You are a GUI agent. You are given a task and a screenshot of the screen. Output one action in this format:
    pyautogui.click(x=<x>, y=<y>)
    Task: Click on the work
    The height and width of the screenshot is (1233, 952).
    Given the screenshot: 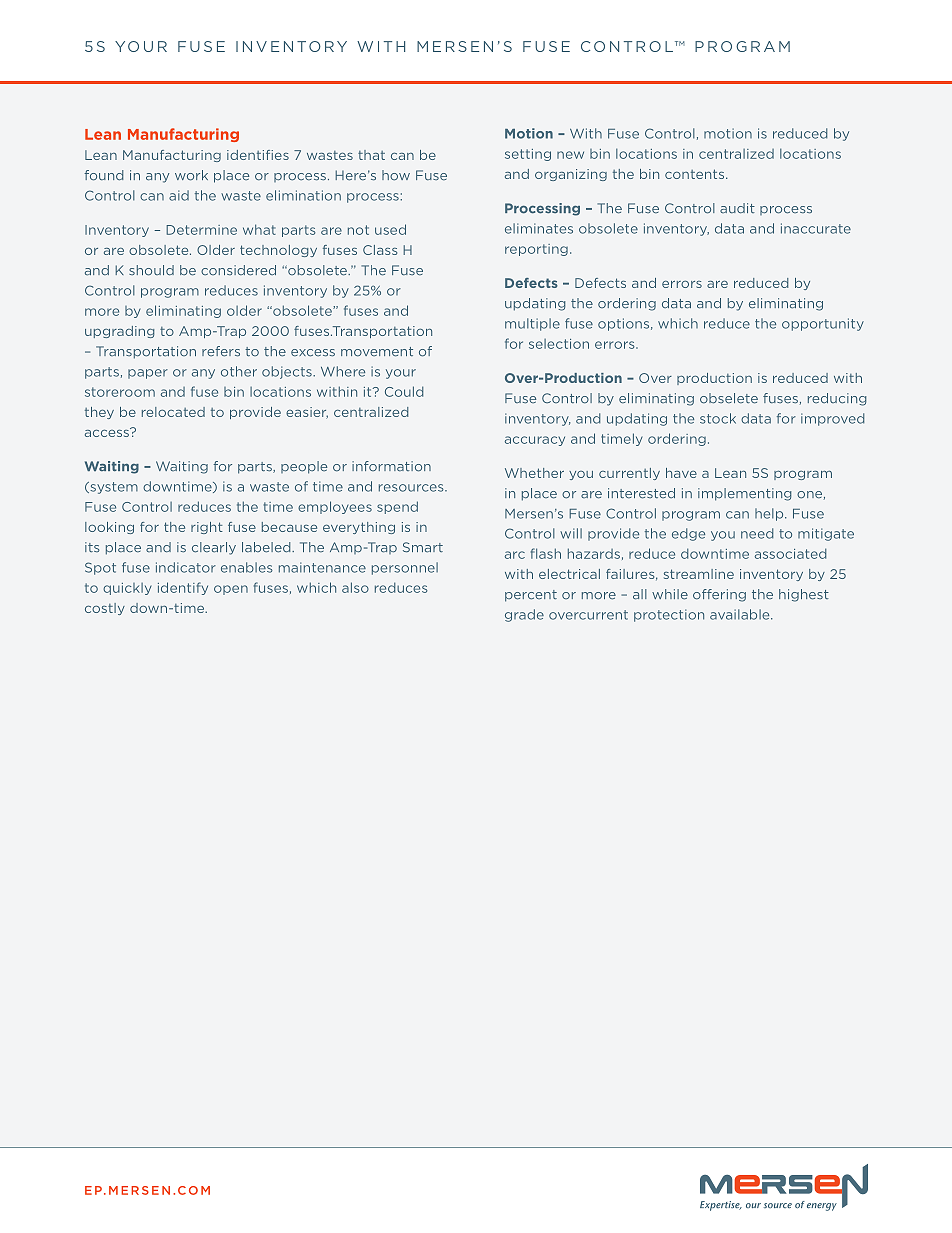 What is the action you would take?
    pyautogui.click(x=191, y=175)
